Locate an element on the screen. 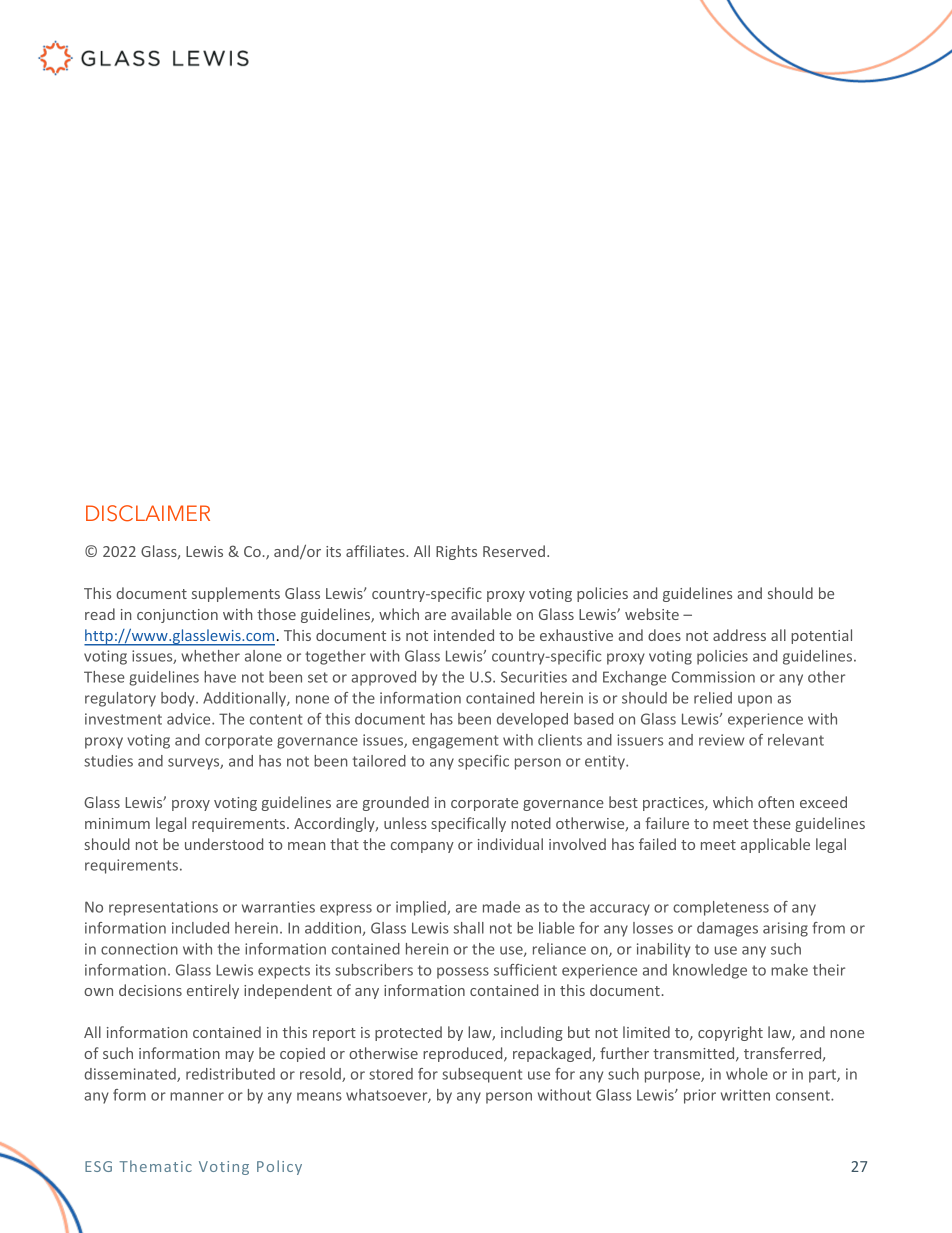 This screenshot has width=952, height=1233. damages is located at coordinates (727, 929).
